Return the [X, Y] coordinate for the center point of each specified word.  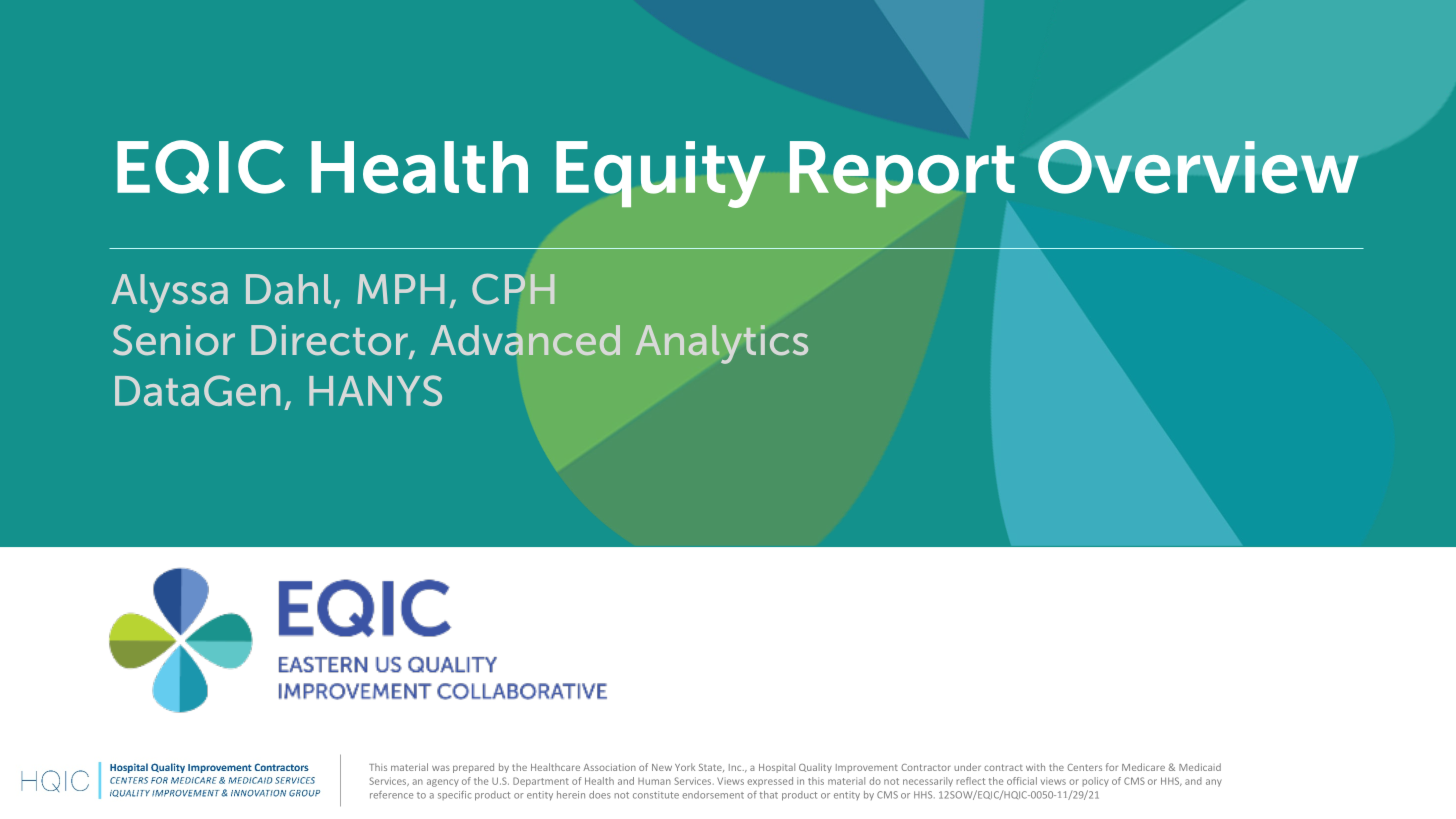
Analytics [722, 344]
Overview [1198, 167]
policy [1095, 782]
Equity [660, 174]
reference [391, 795]
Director [330, 341]
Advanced [525, 340]
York [685, 767]
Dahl [288, 289]
